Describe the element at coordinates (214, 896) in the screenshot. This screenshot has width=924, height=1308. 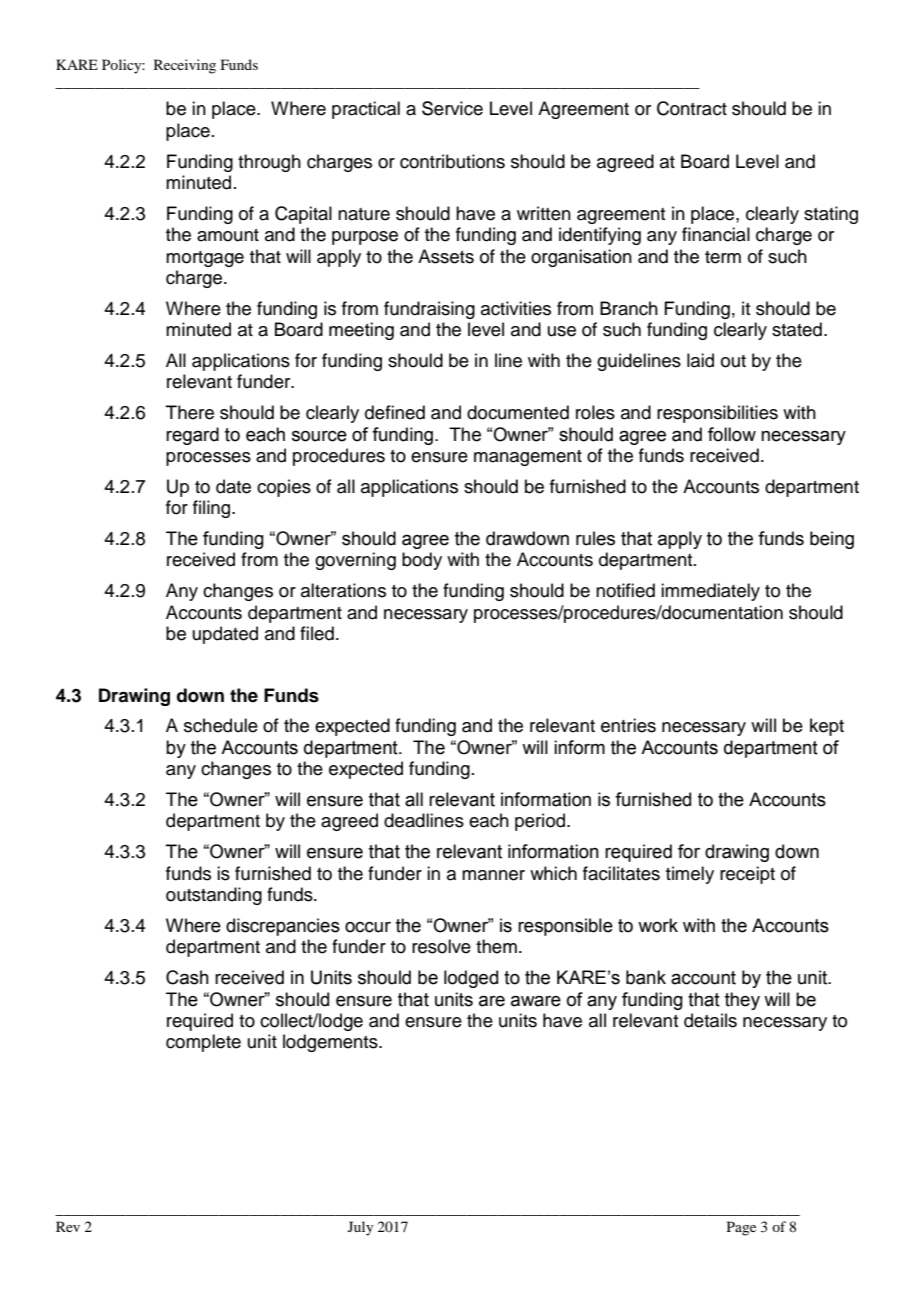
I see `outstanding` at that location.
